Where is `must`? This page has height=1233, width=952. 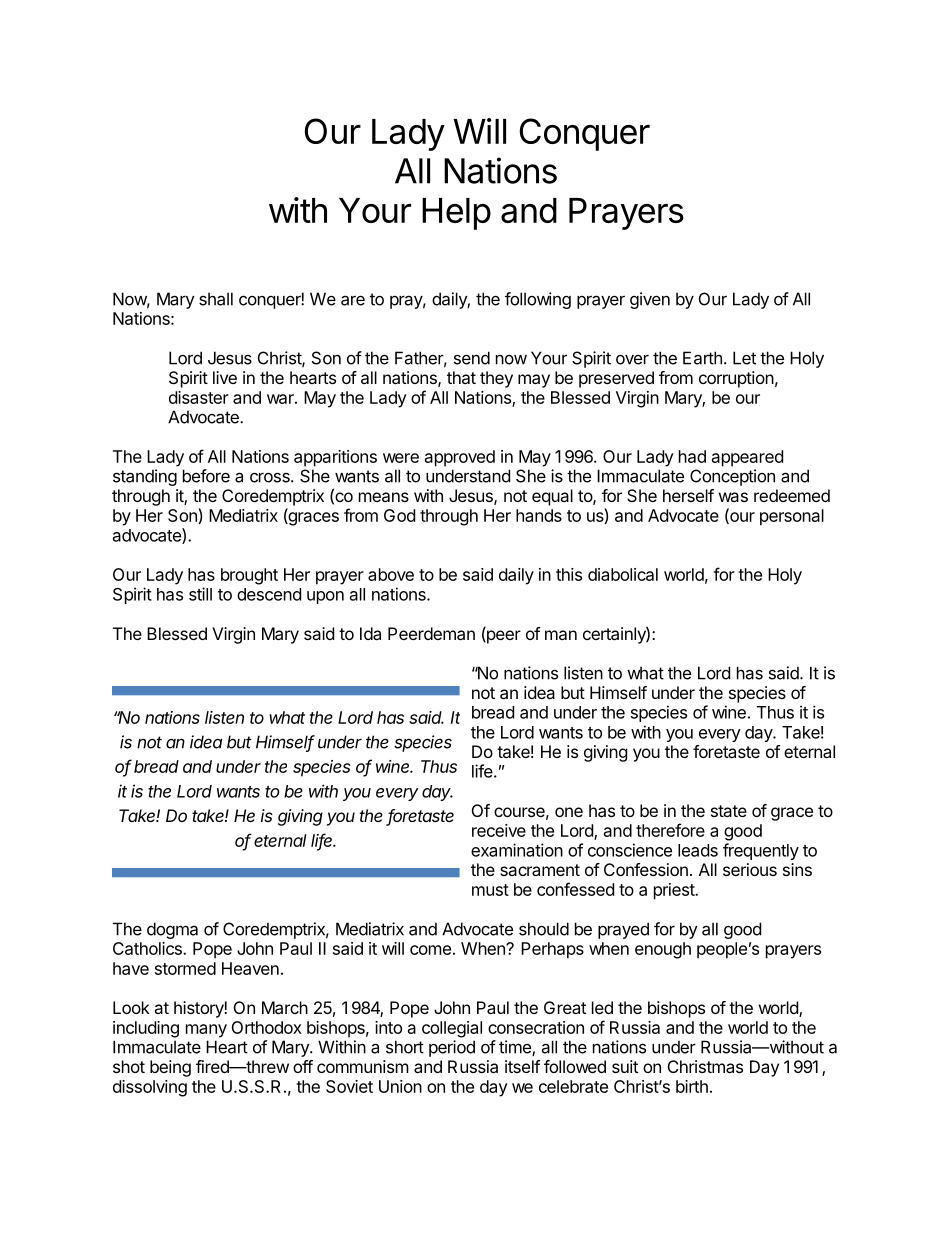
must is located at coordinates (490, 890).
